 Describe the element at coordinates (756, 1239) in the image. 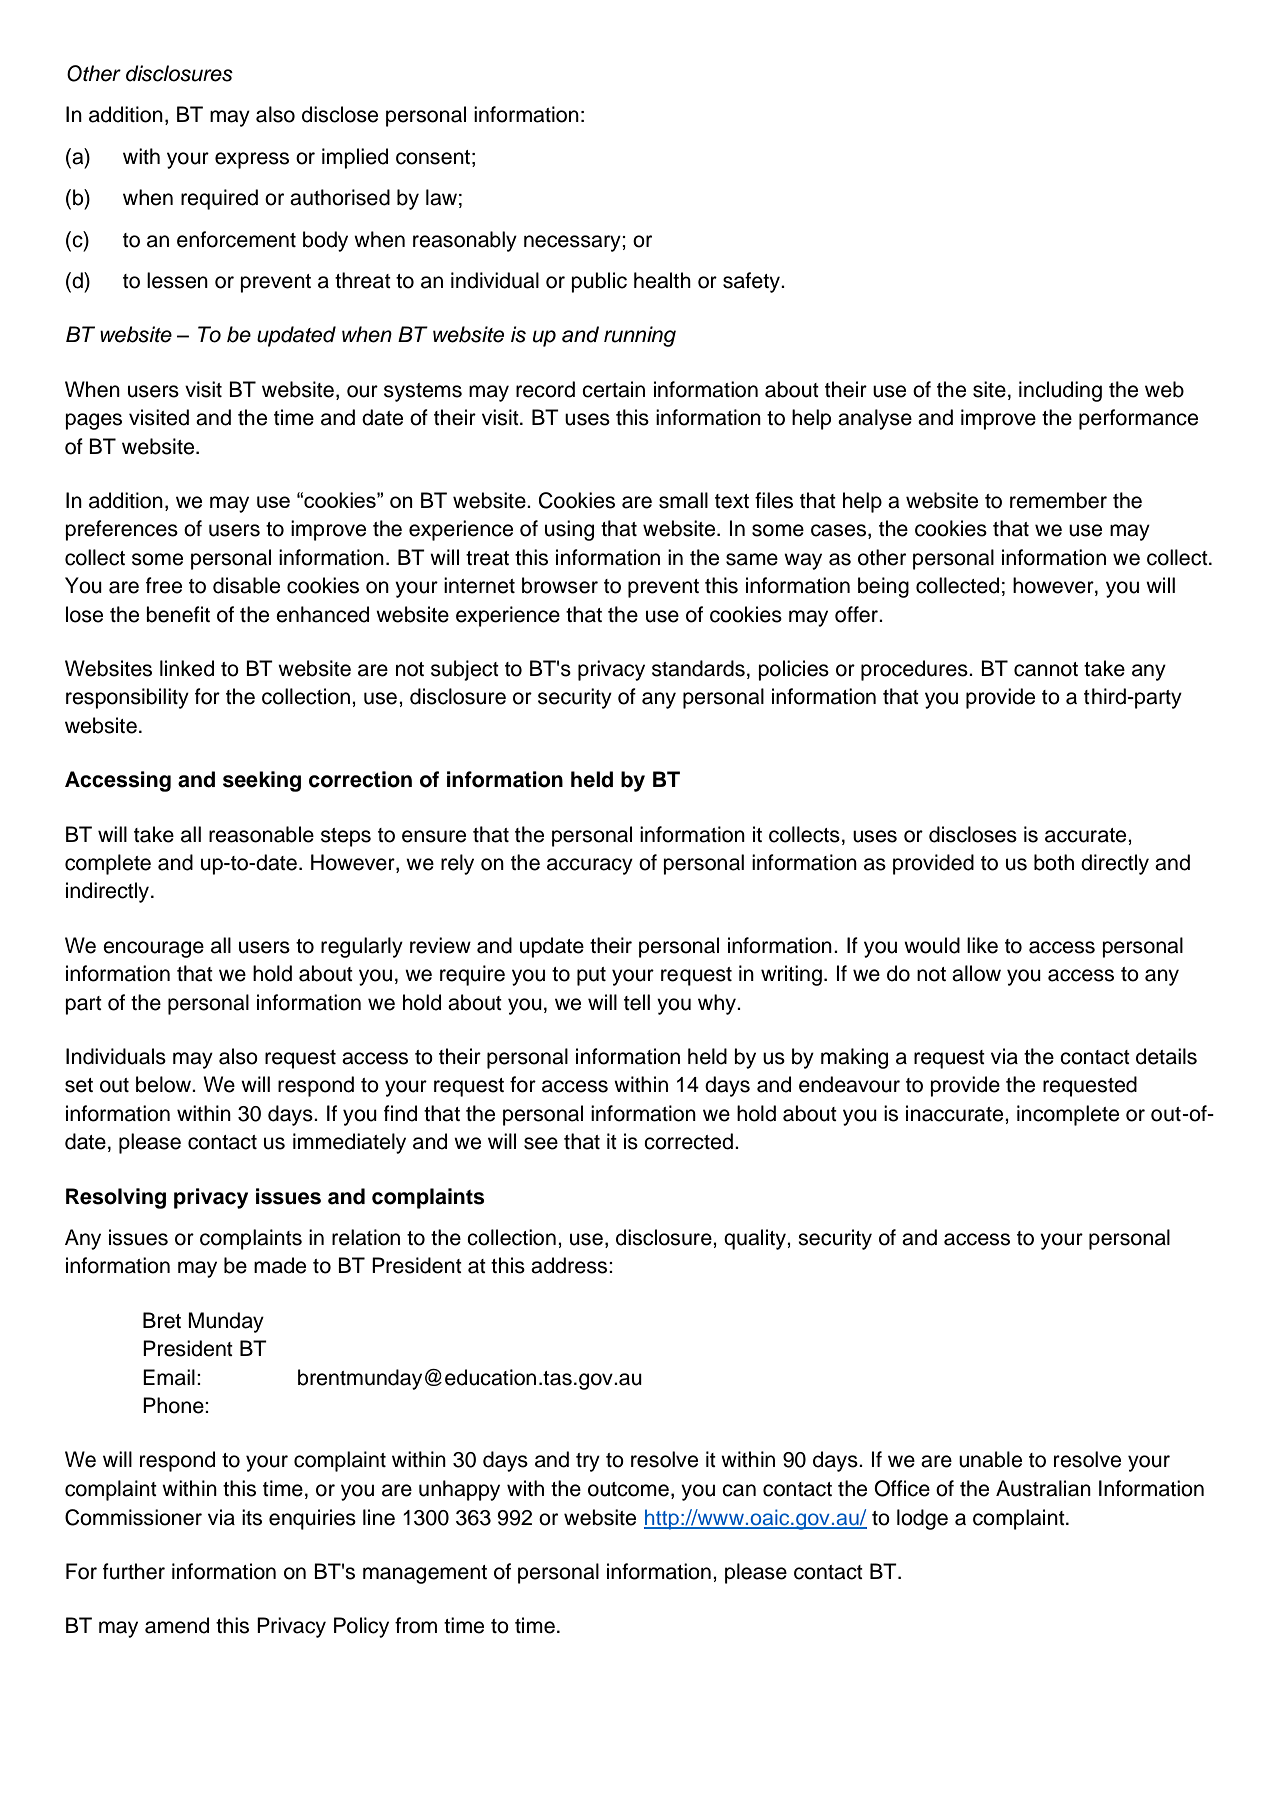

I see `quality` at that location.
